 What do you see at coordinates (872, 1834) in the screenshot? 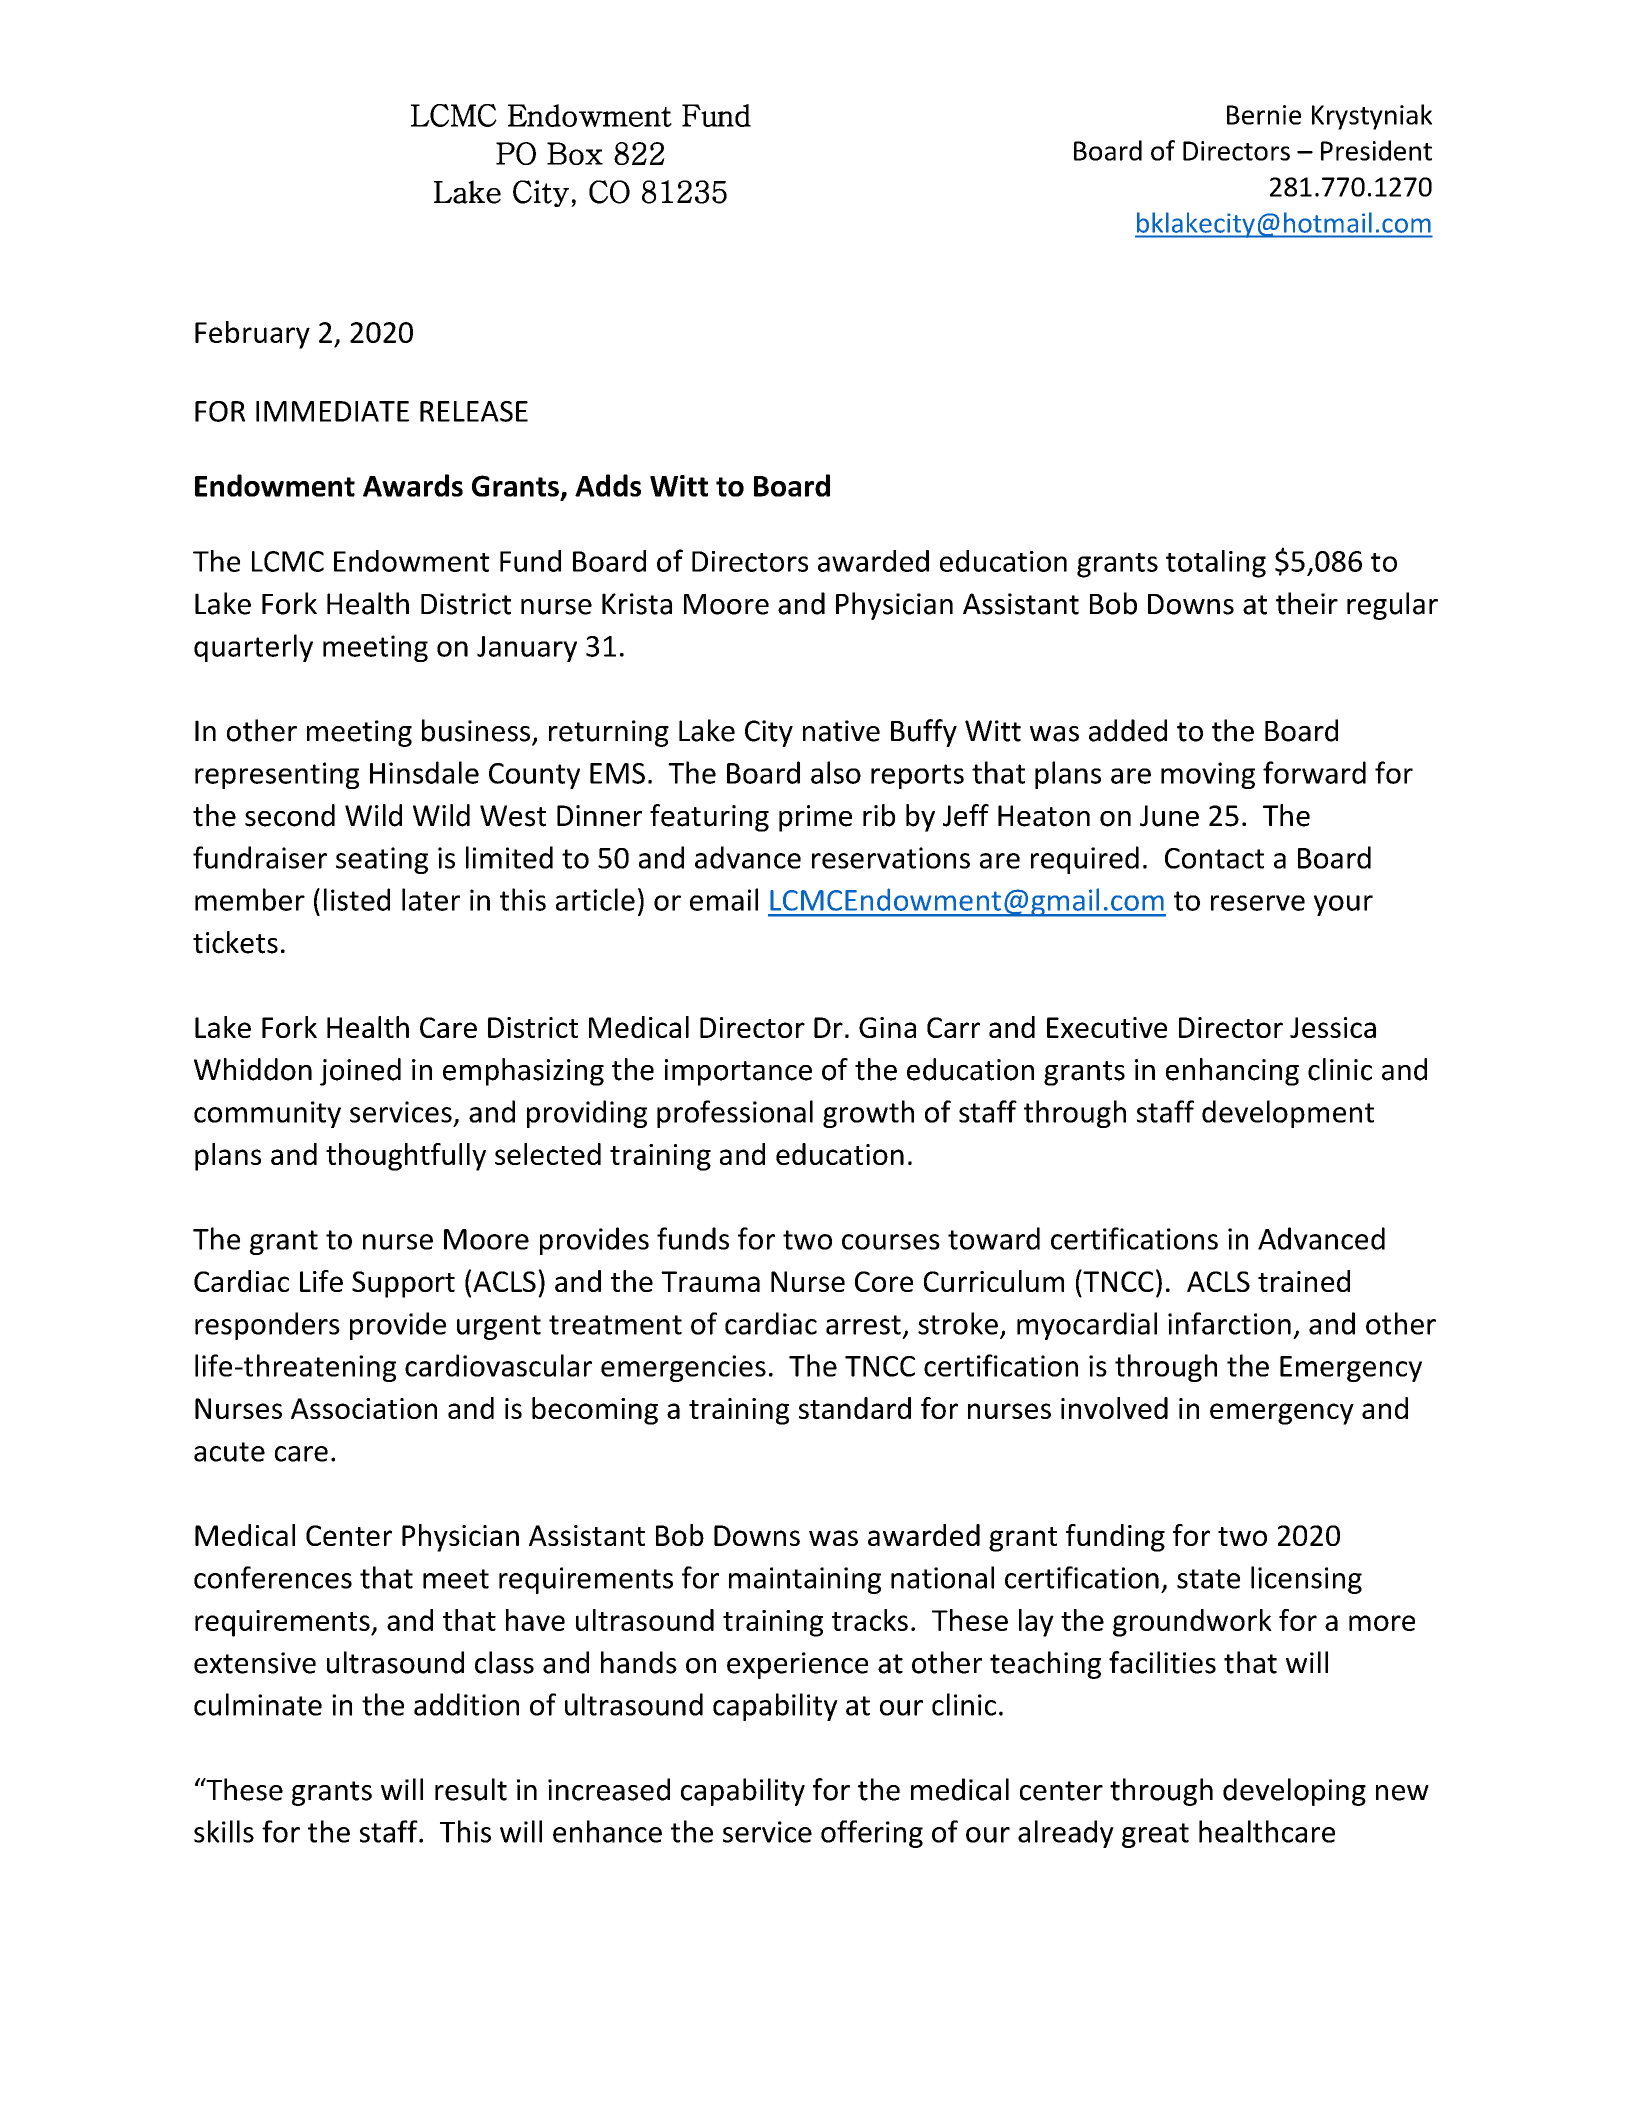
I see `offering` at bounding box center [872, 1834].
